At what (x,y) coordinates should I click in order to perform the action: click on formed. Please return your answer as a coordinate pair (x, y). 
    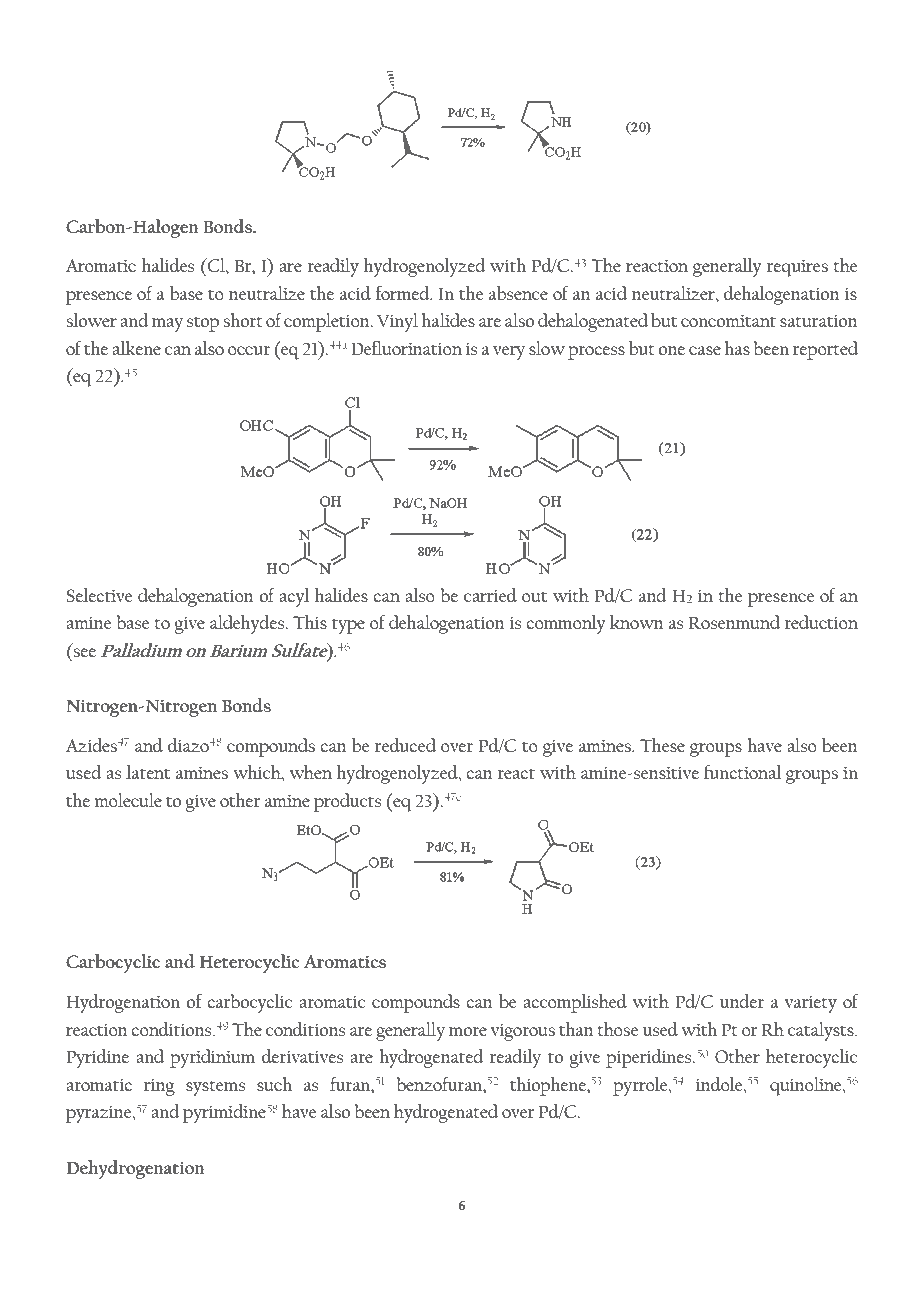
    Looking at the image, I should click on (404, 293).
